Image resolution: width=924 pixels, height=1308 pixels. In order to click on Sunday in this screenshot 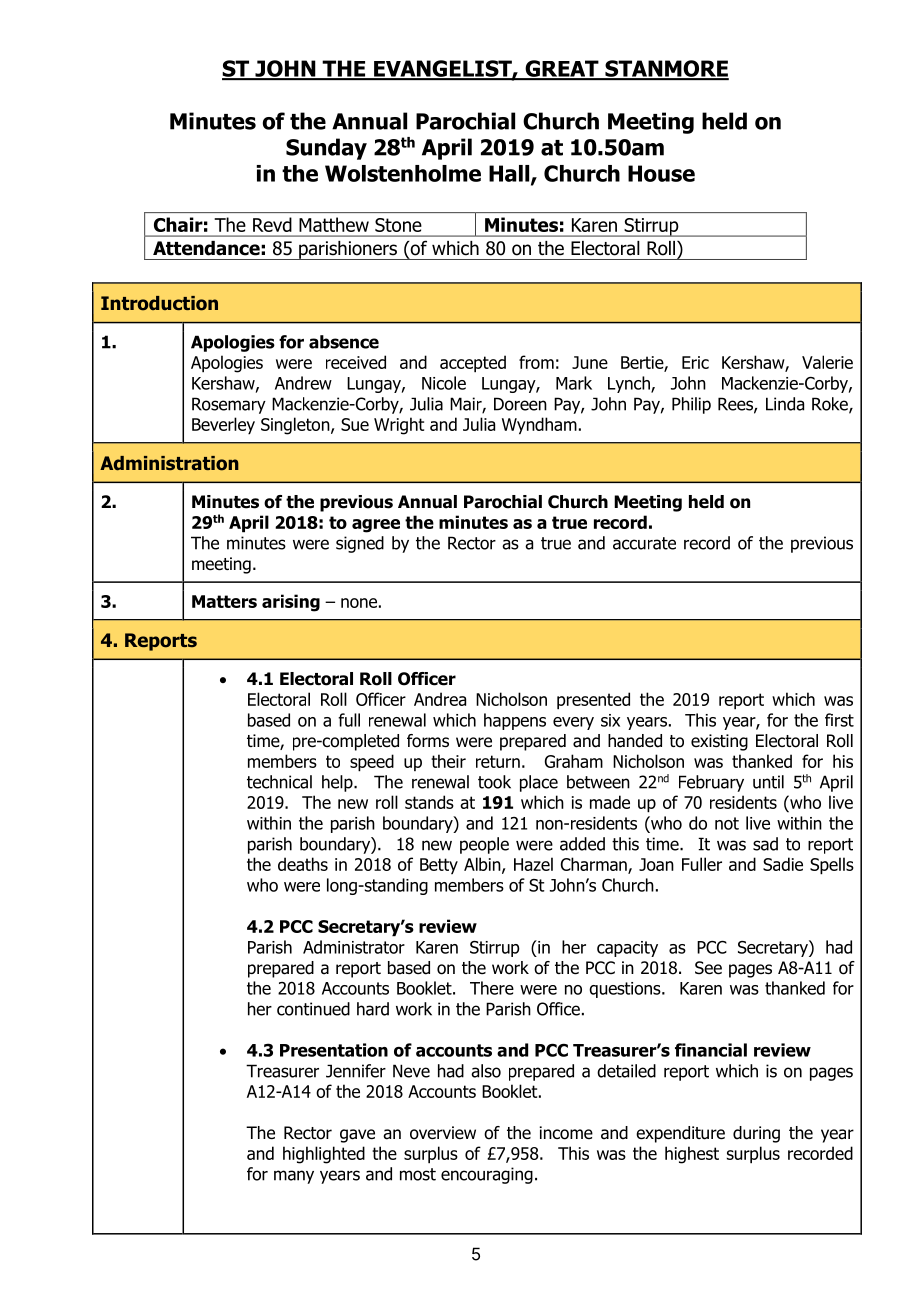, I will do `click(326, 149)`.
